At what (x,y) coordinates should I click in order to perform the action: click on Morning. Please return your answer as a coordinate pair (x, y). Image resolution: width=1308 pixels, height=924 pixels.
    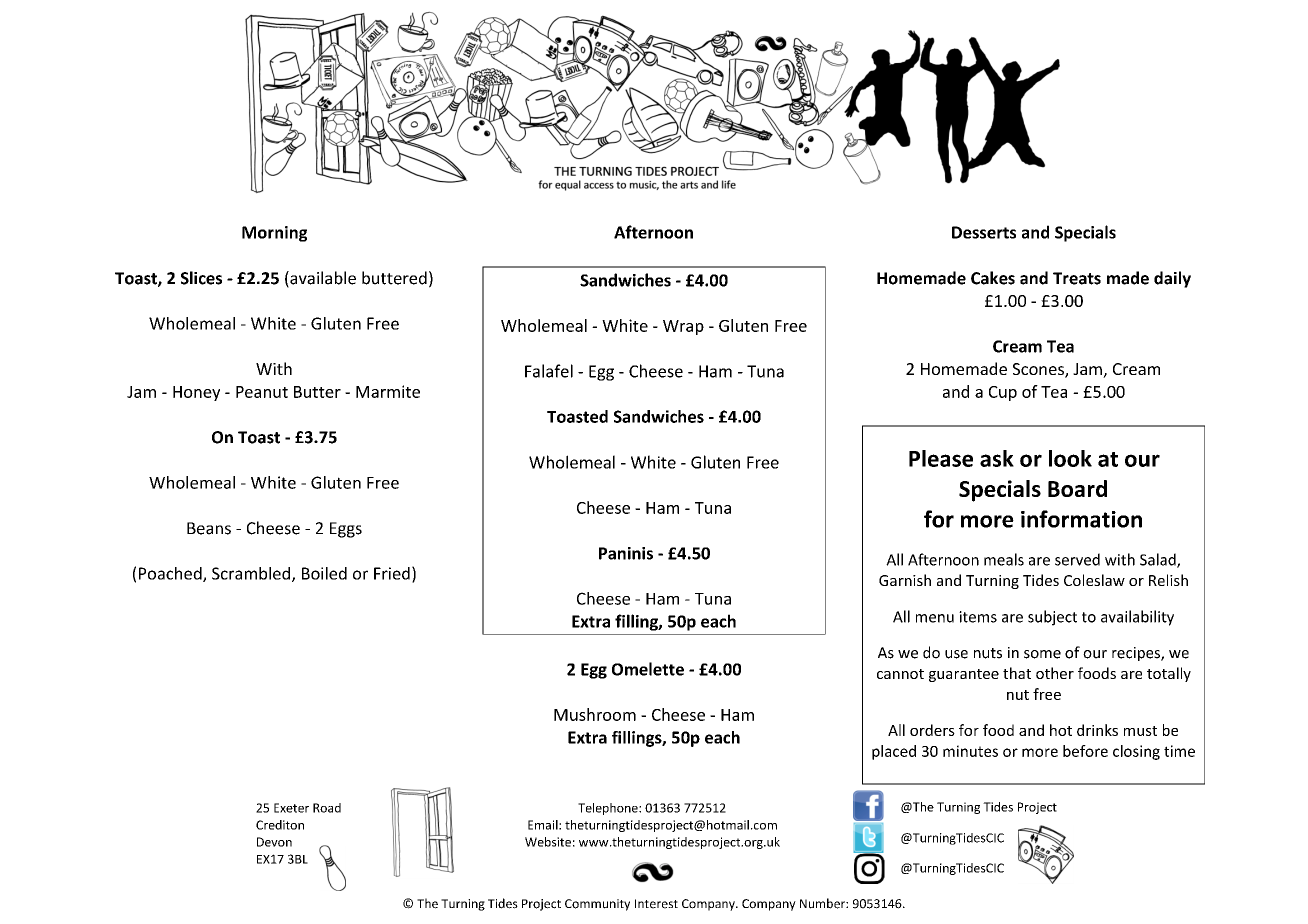
    Looking at the image, I should click on (274, 234).
